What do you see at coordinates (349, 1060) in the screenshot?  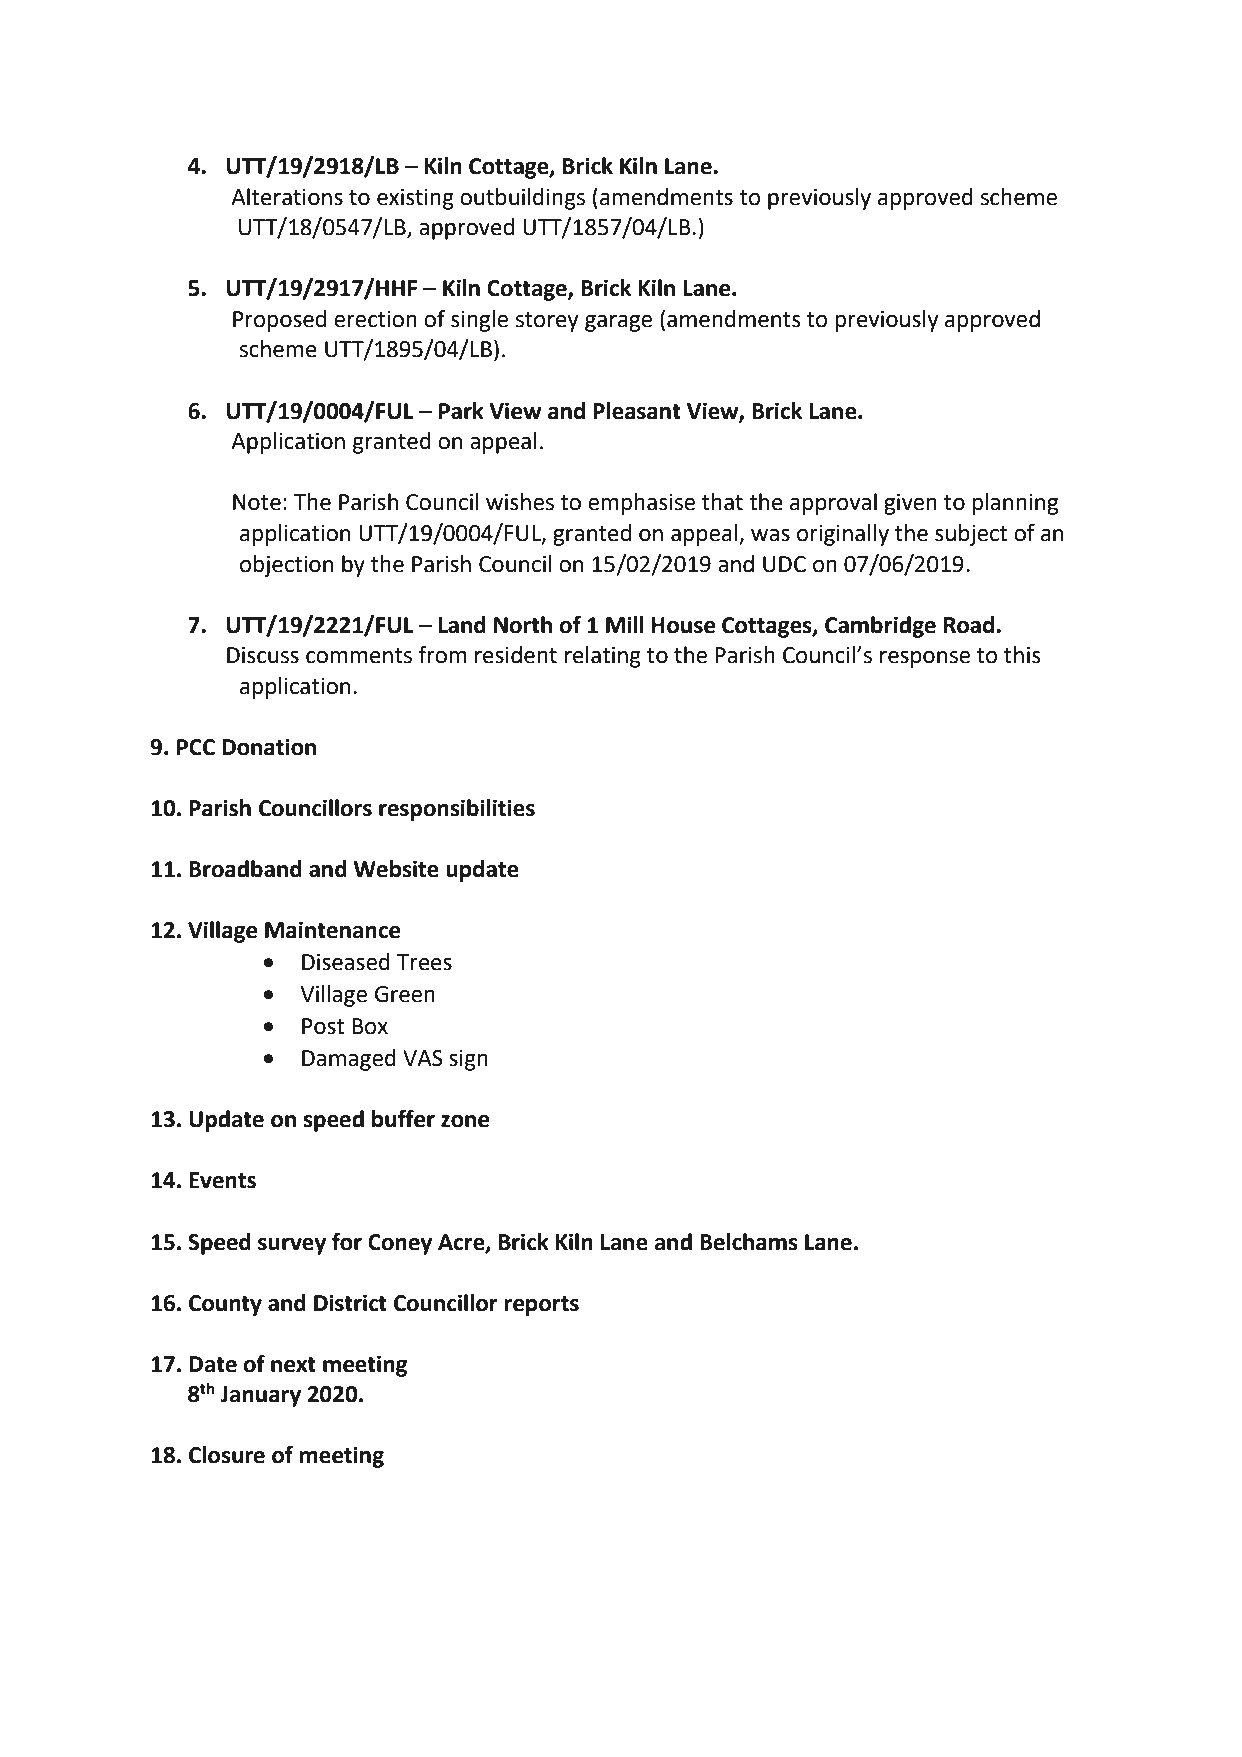 I see `Damaged` at bounding box center [349, 1060].
